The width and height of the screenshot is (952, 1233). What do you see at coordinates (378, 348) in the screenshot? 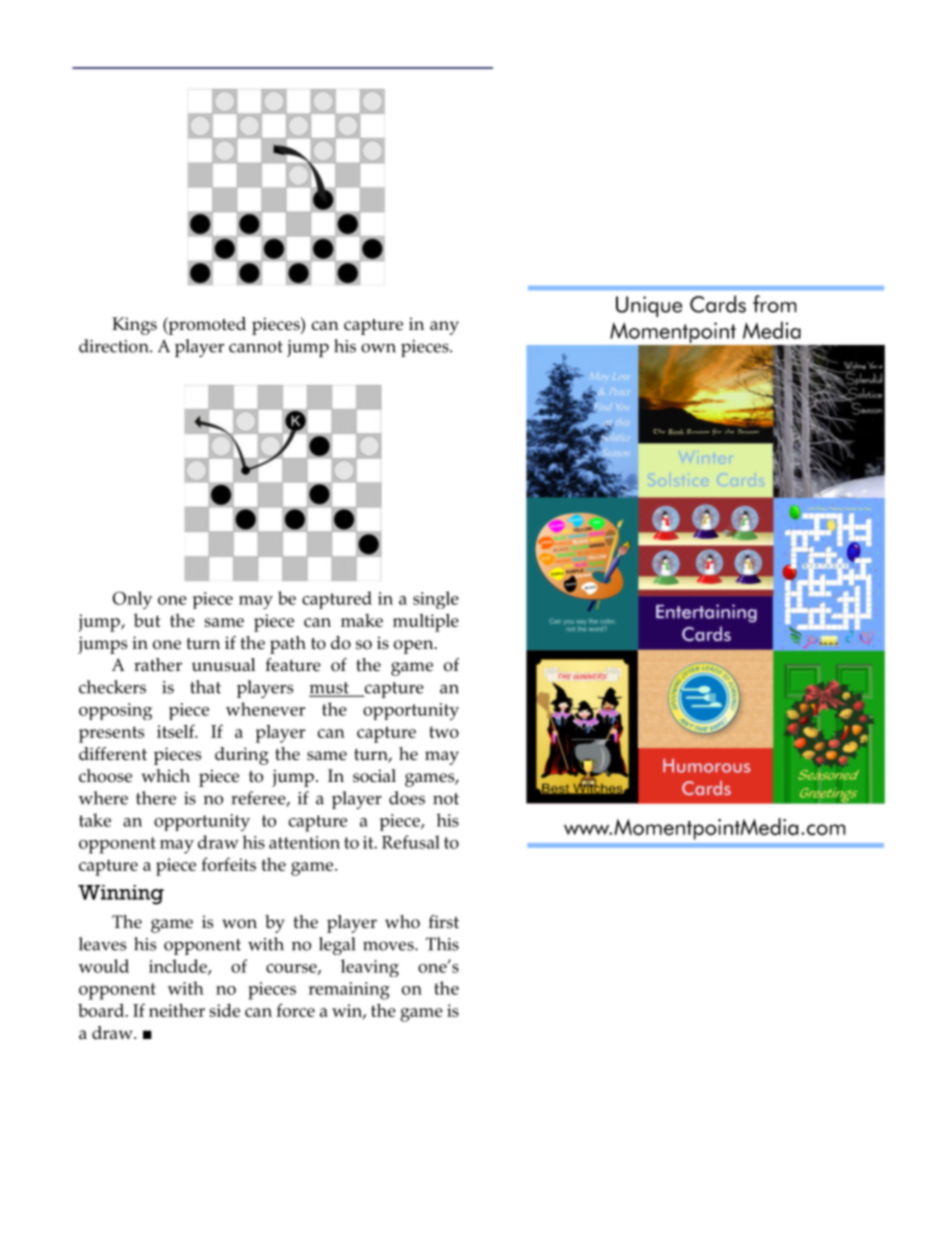
I see `own` at bounding box center [378, 348].
